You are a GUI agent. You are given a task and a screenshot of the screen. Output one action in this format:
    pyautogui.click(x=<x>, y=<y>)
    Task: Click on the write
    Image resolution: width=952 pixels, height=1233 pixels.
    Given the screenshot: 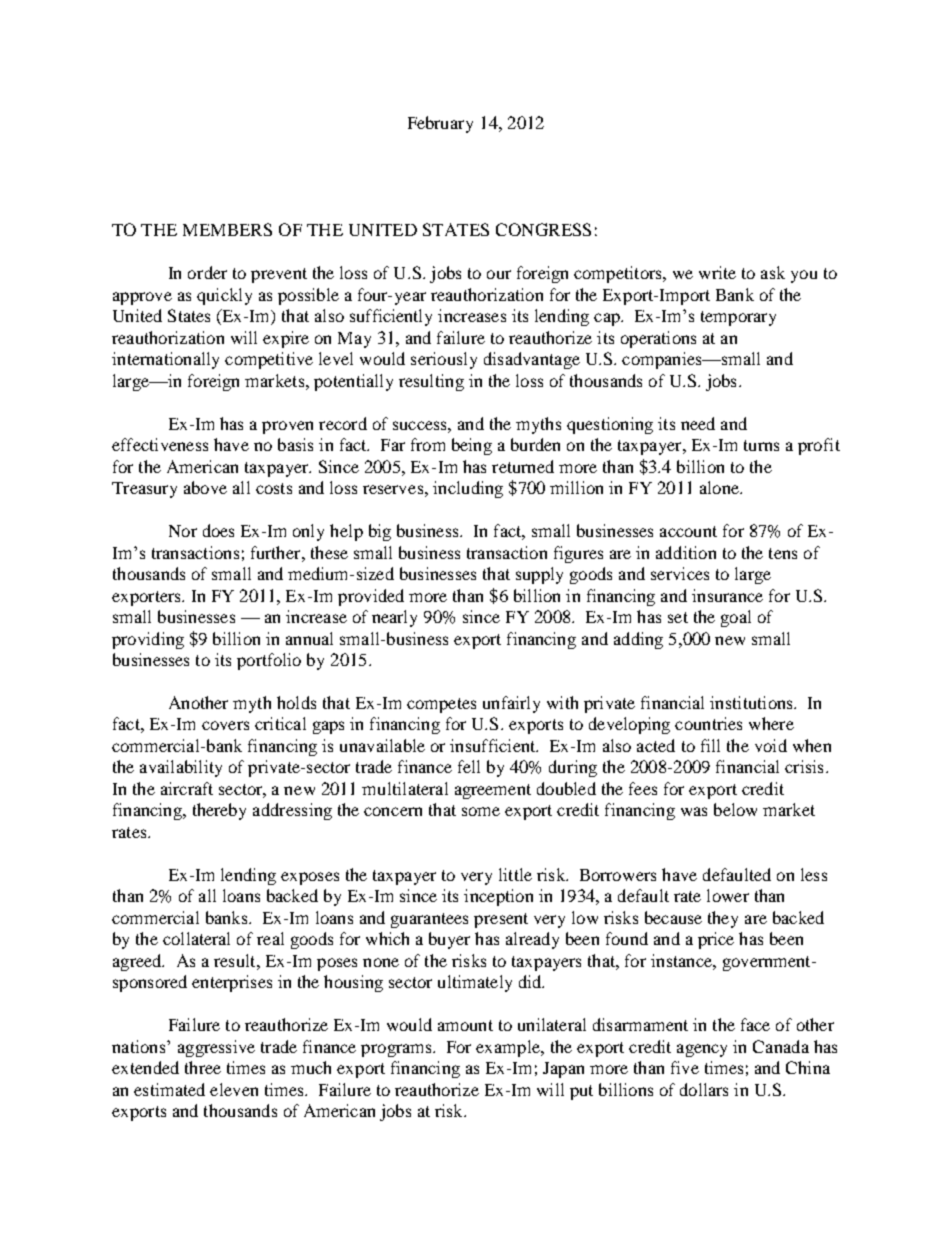 What is the action you would take?
    pyautogui.click(x=717, y=272)
